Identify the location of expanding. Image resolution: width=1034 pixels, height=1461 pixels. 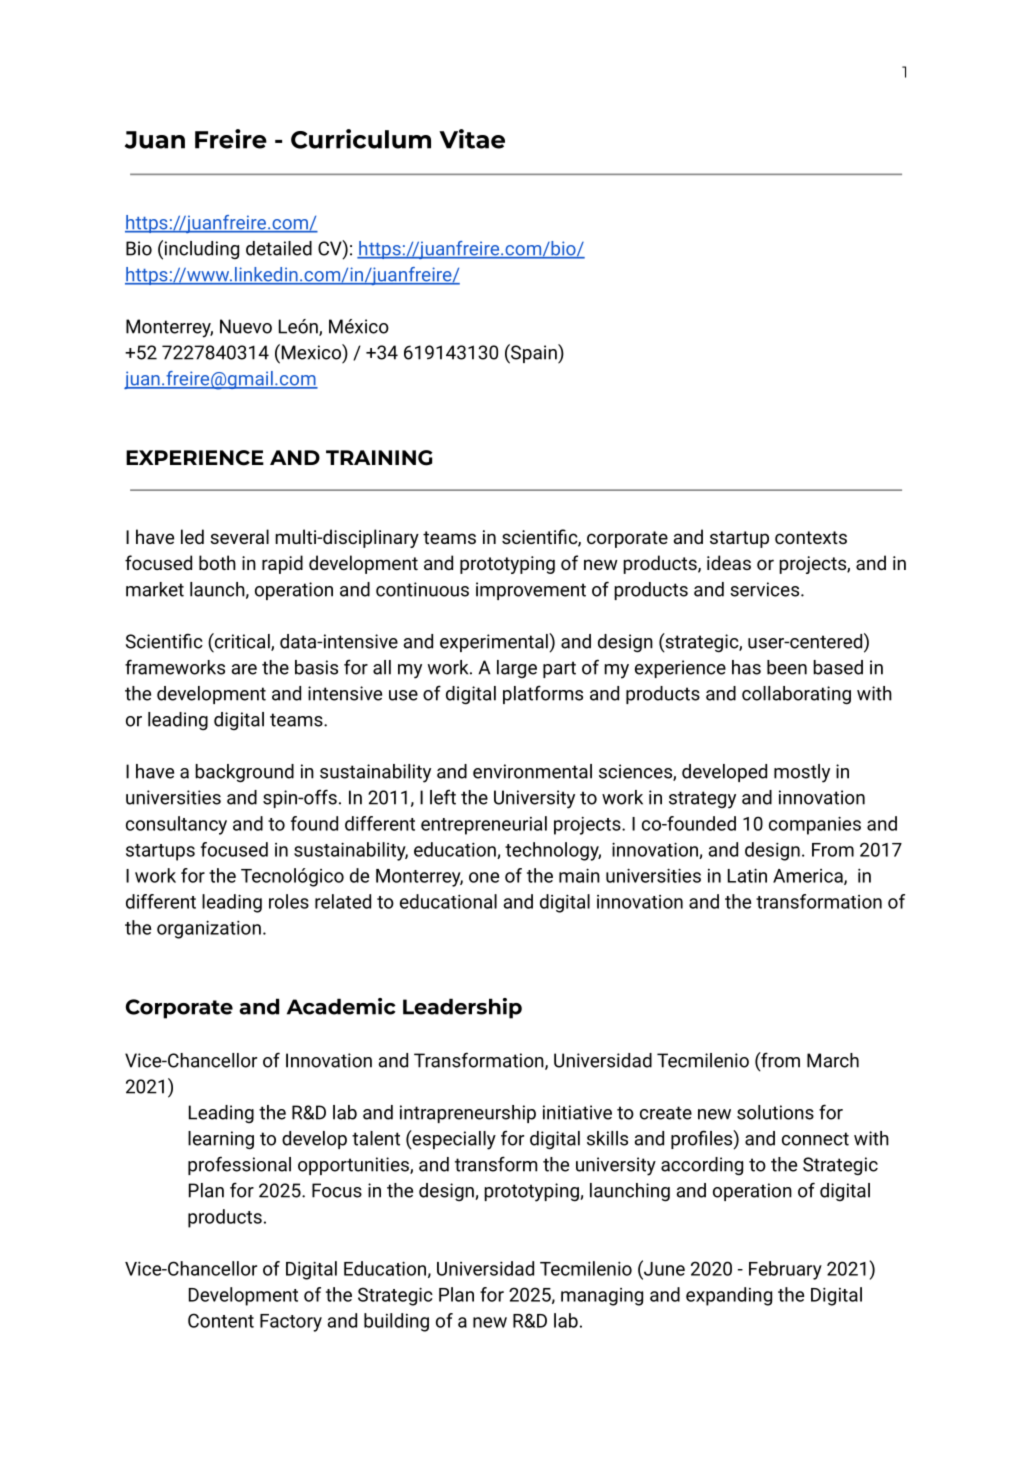
(729, 1296).
